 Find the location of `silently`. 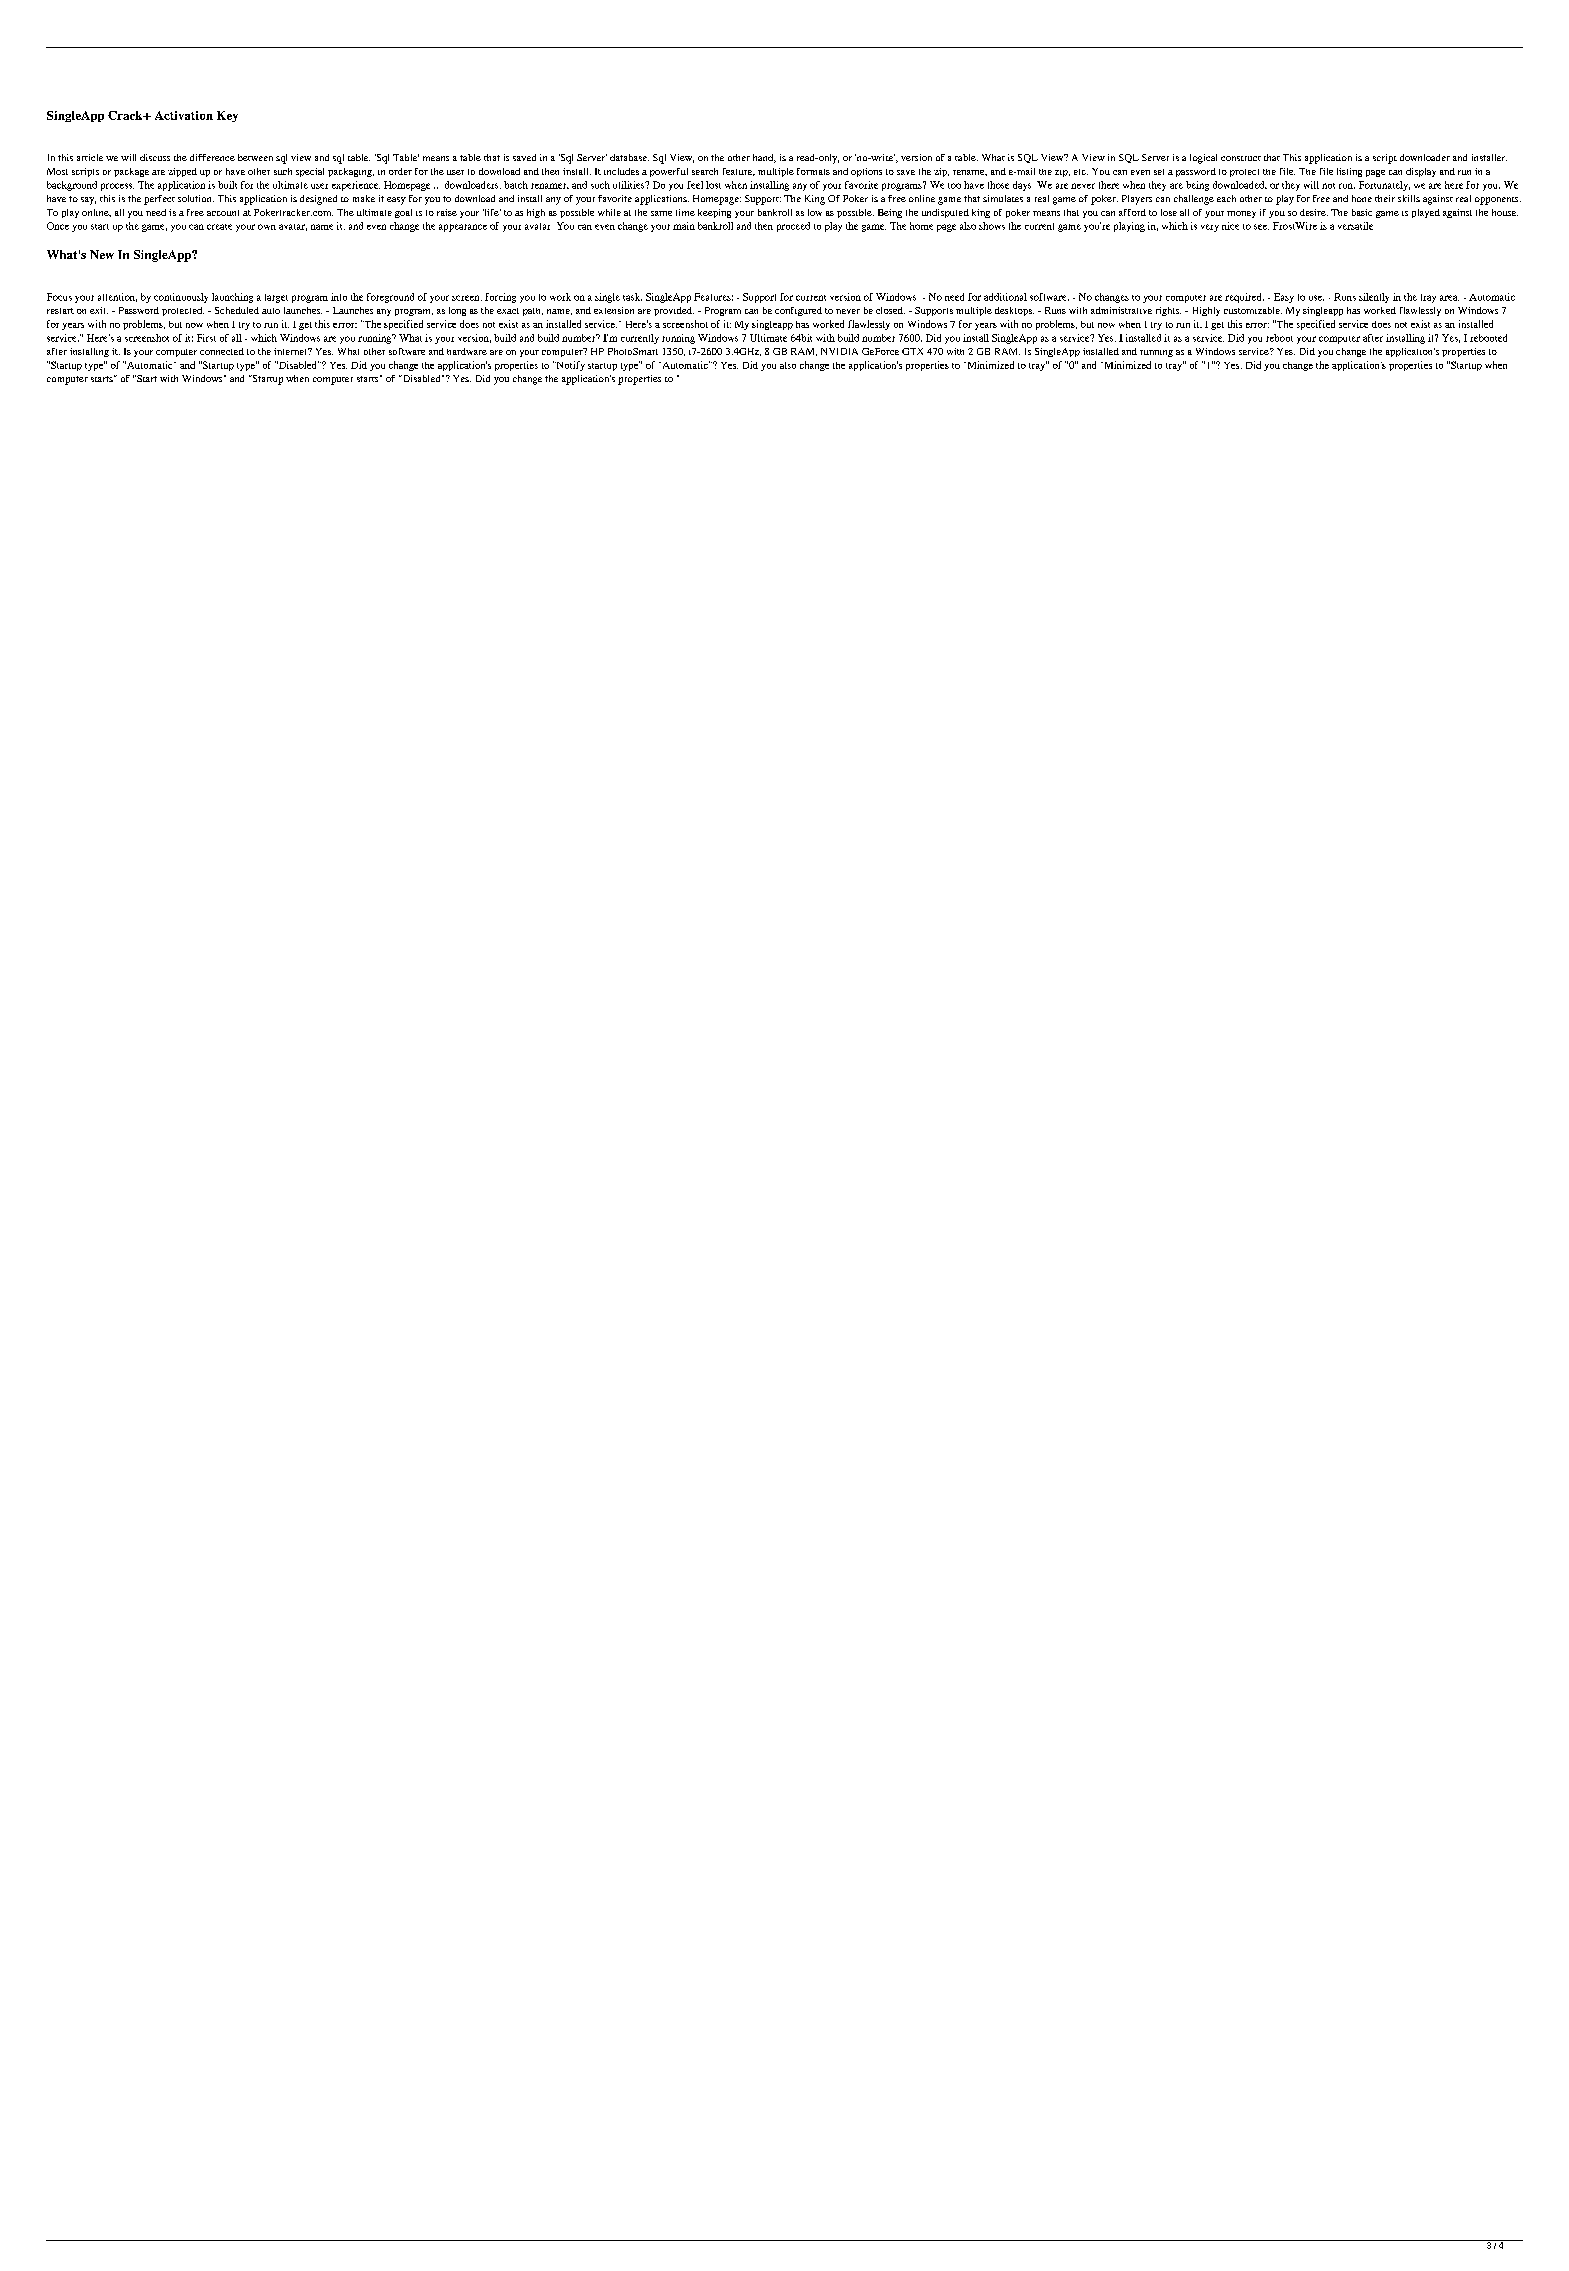

silently is located at coordinates (1374, 298).
